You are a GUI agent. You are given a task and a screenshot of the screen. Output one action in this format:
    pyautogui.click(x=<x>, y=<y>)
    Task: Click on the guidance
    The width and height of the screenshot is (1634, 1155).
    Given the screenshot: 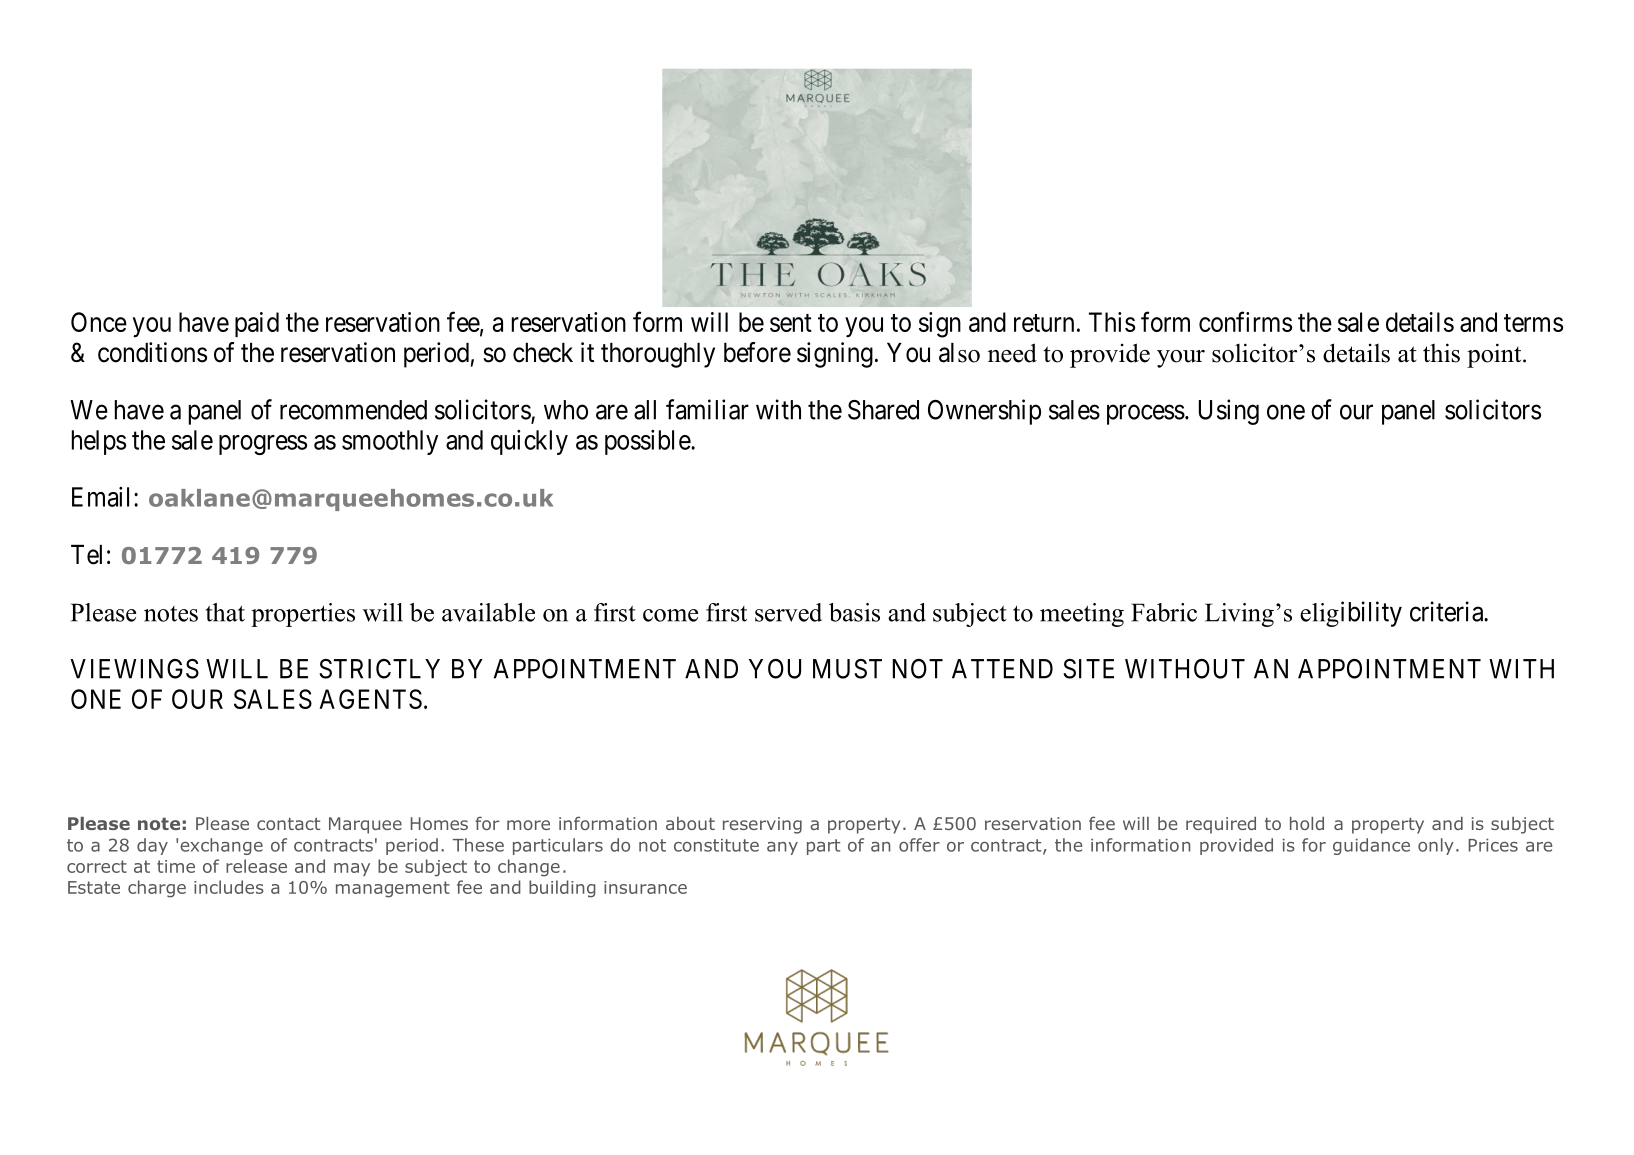 What is the action you would take?
    pyautogui.click(x=1371, y=846)
